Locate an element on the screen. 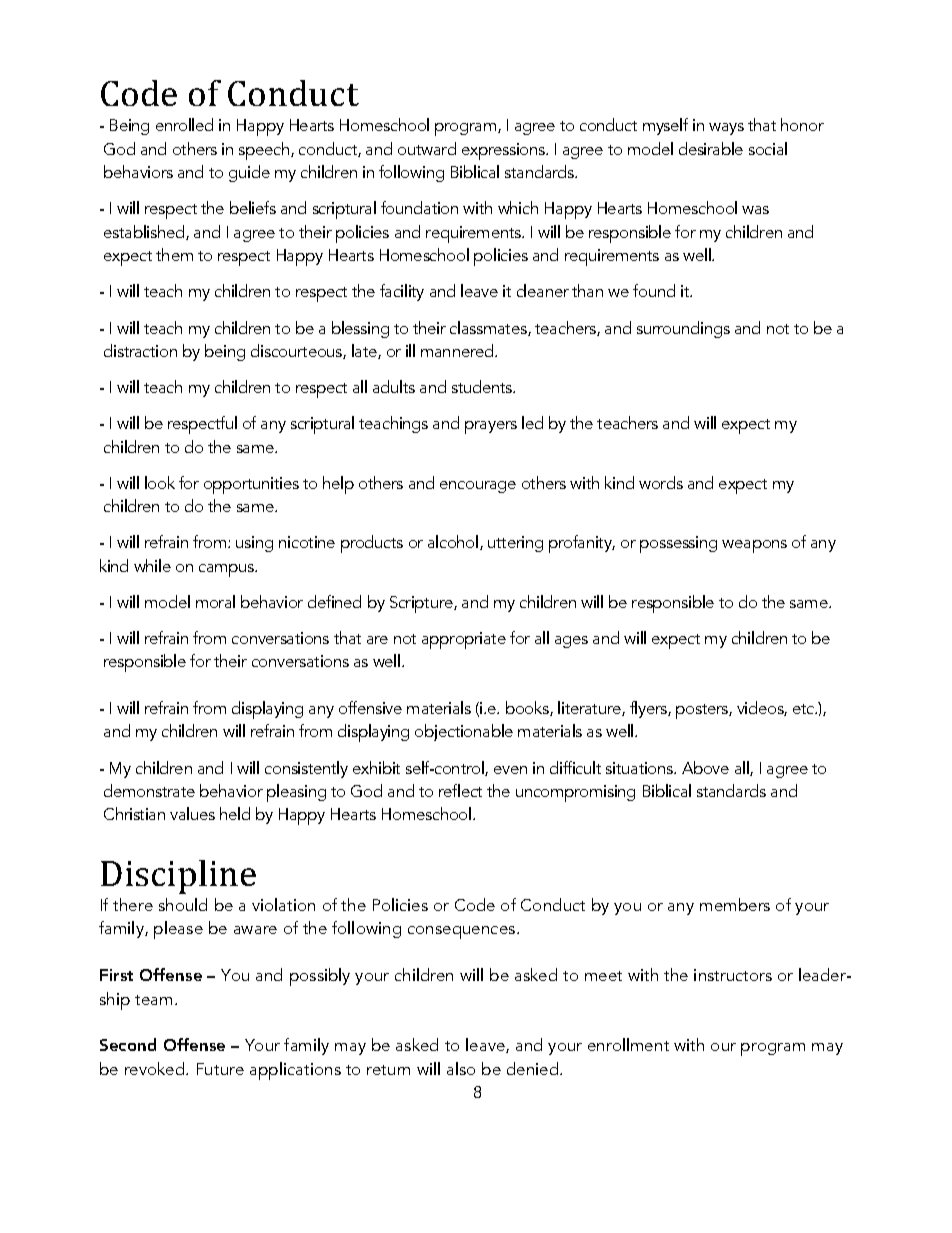 The width and height of the screenshot is (952, 1233). outward is located at coordinates (427, 148).
